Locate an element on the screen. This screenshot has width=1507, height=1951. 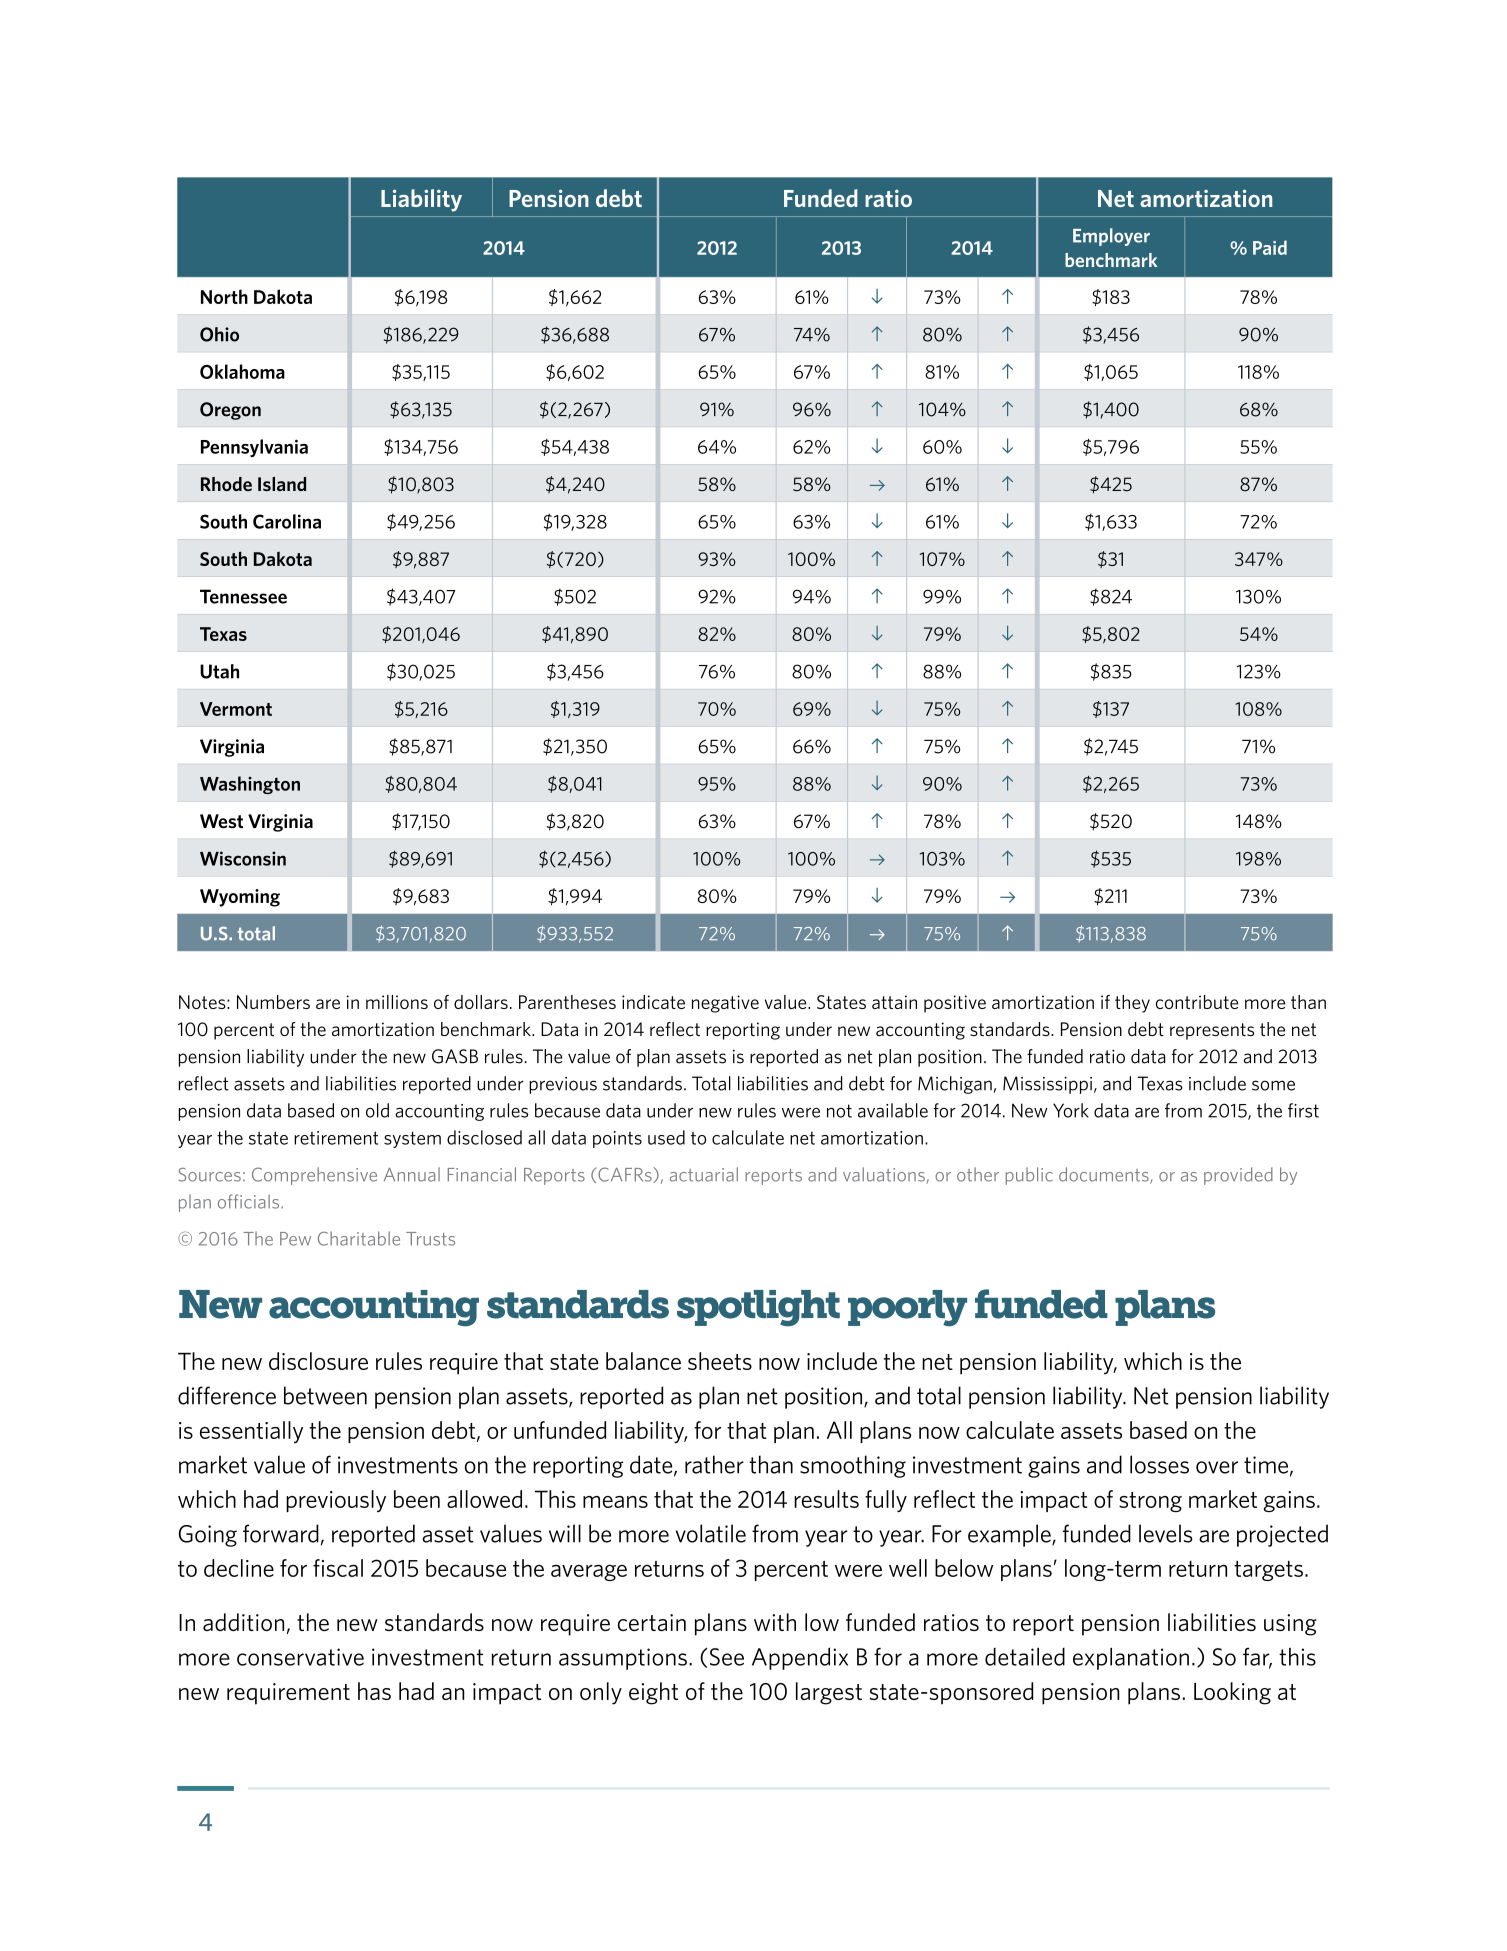
actuarial is located at coordinates (704, 1174).
